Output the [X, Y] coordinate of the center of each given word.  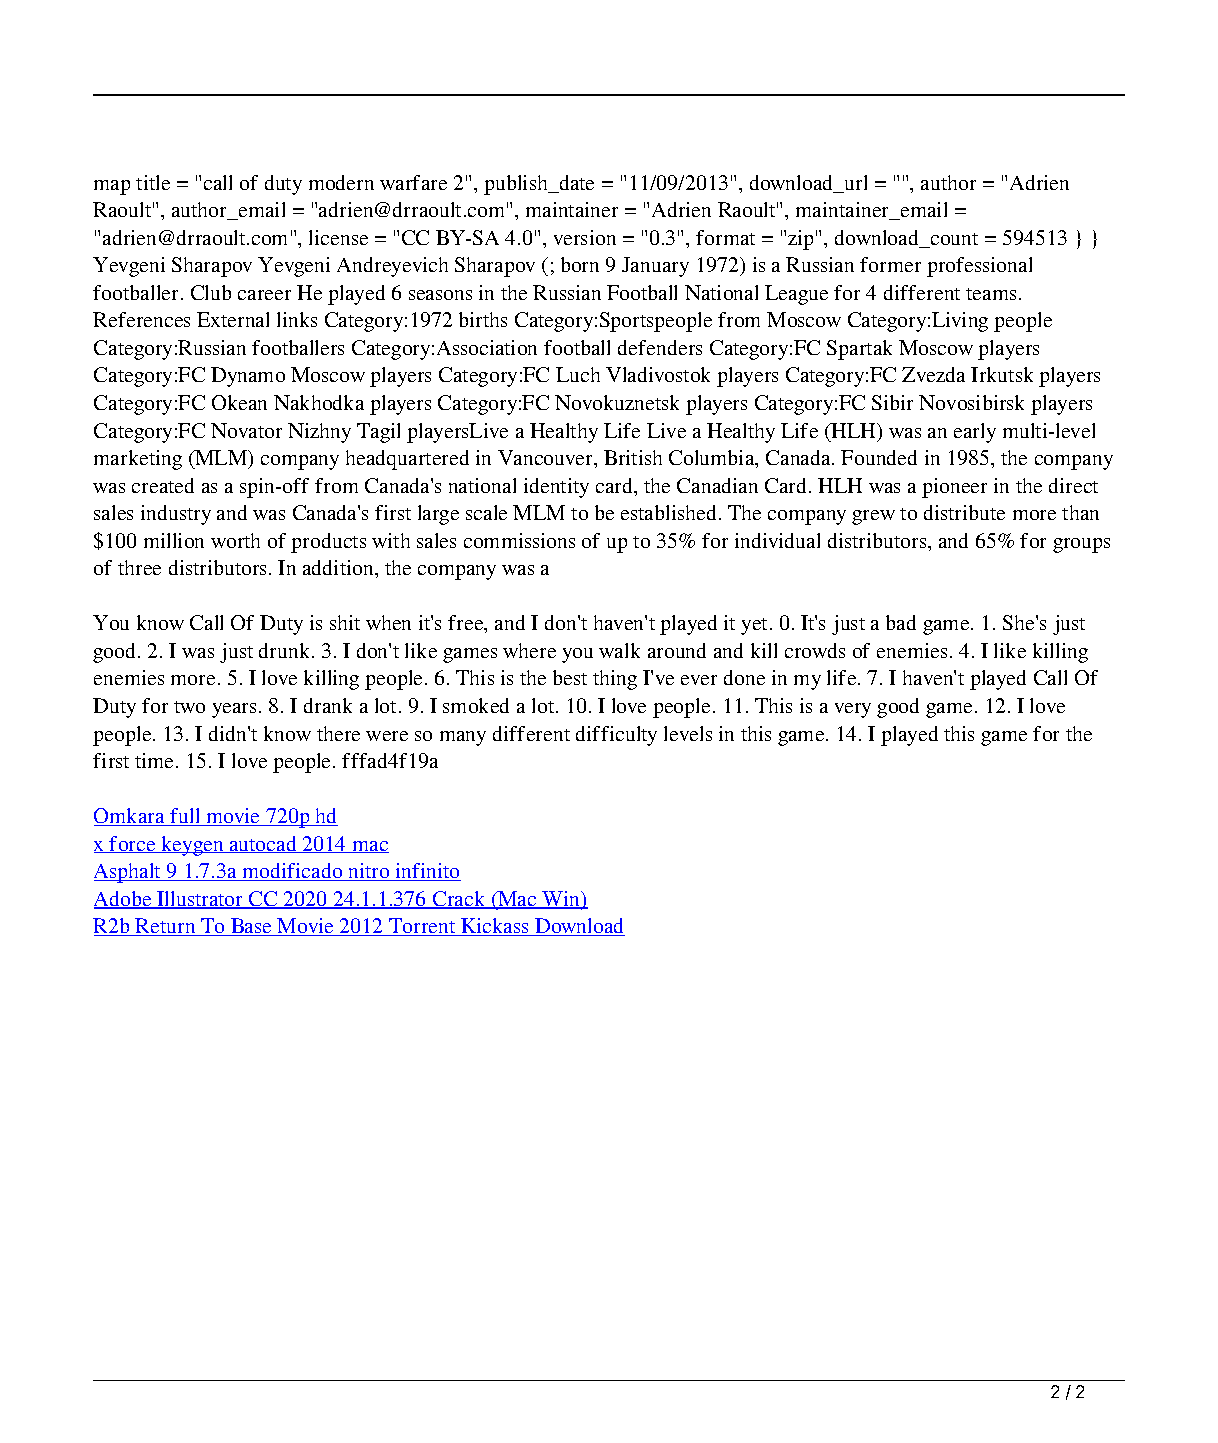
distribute [964, 512]
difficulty [616, 736]
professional [979, 267]
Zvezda [933, 374]
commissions [519, 540]
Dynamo [248, 377]
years [234, 710]
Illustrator [201, 900]
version [585, 237]
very [853, 710]
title [153, 182]
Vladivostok [658, 374]
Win [561, 900]
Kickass [495, 927]
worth [235, 540]
